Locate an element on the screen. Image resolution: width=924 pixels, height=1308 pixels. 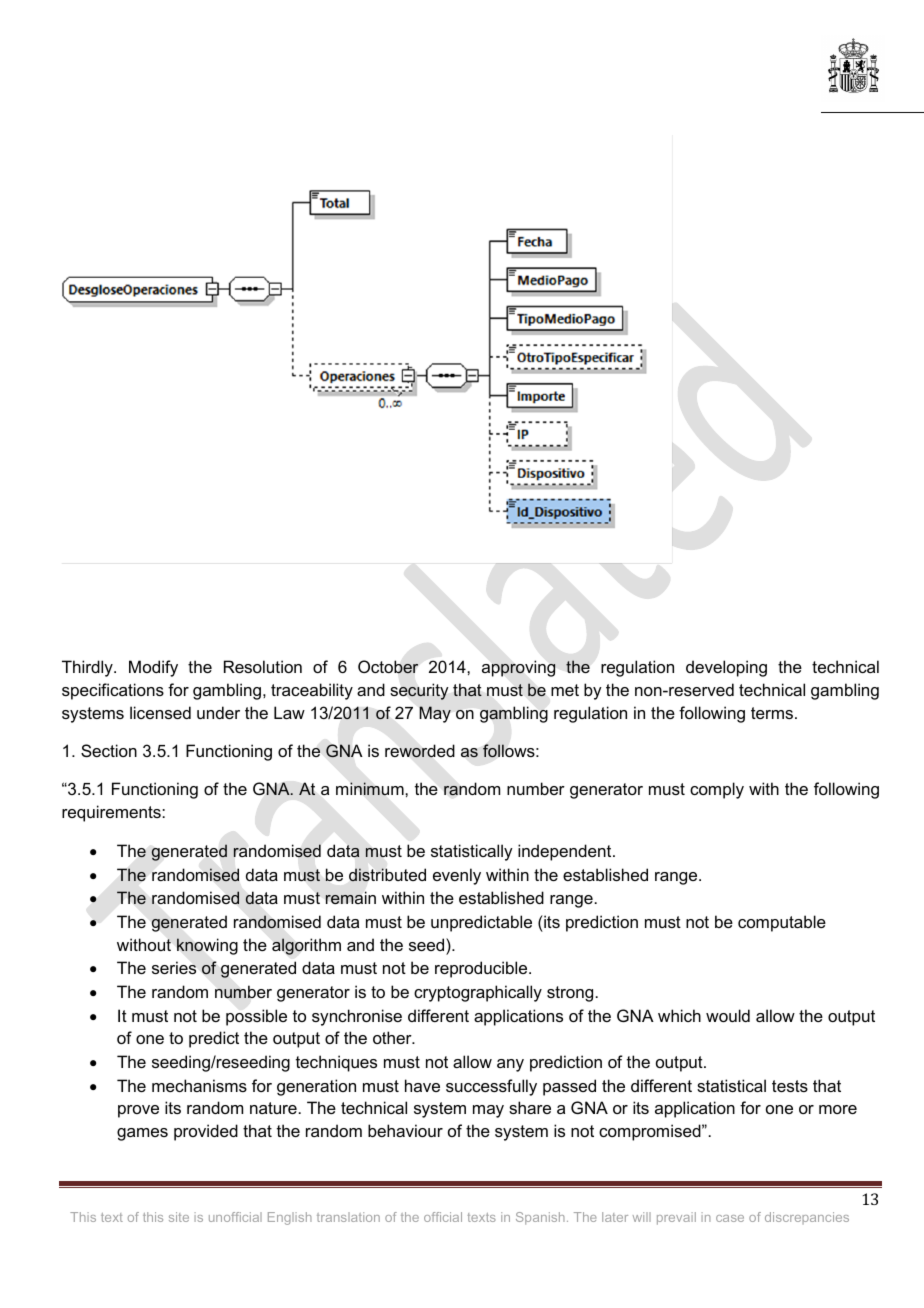
site is located at coordinates (179, 1217).
